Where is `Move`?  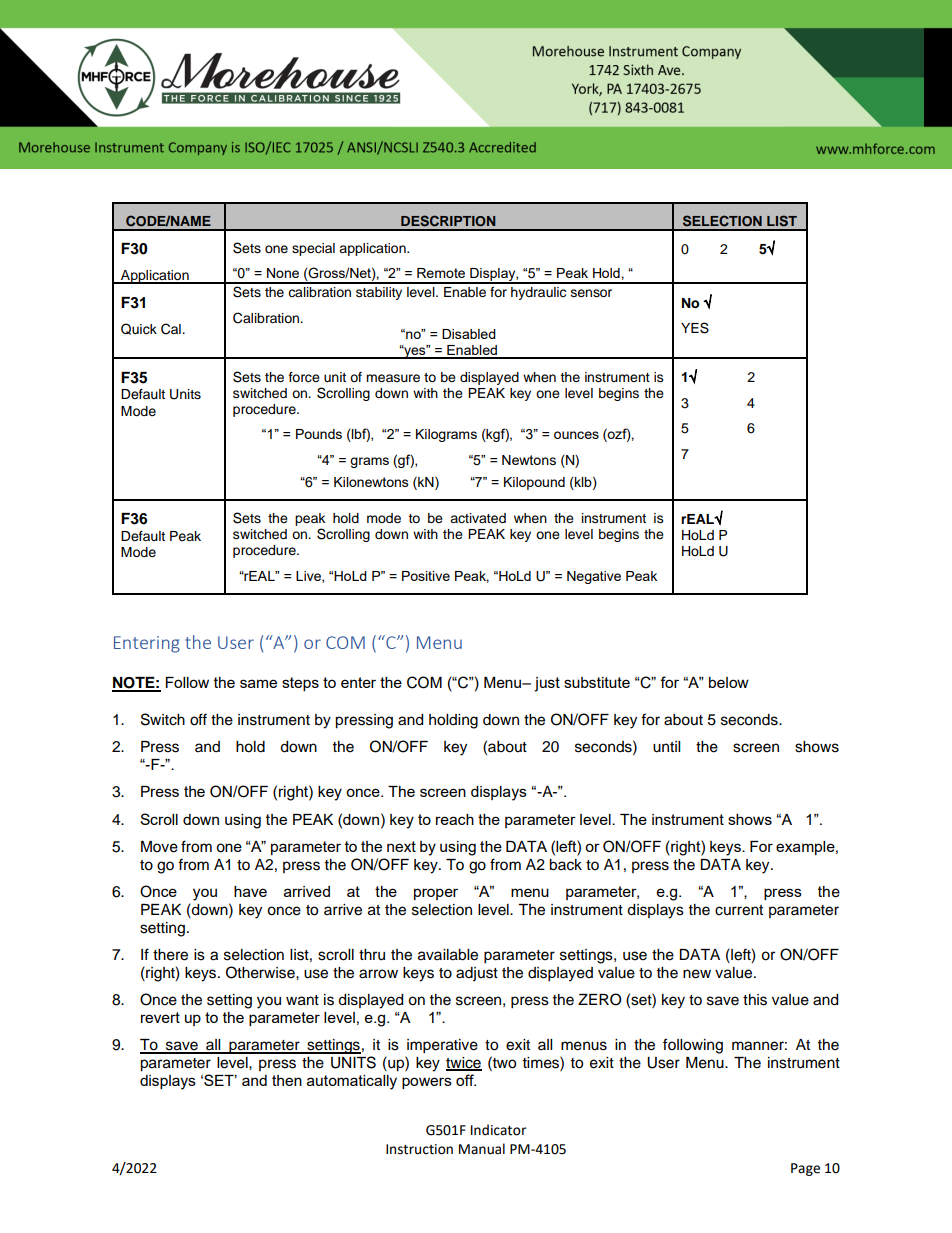 Move is located at coordinates (159, 847).
